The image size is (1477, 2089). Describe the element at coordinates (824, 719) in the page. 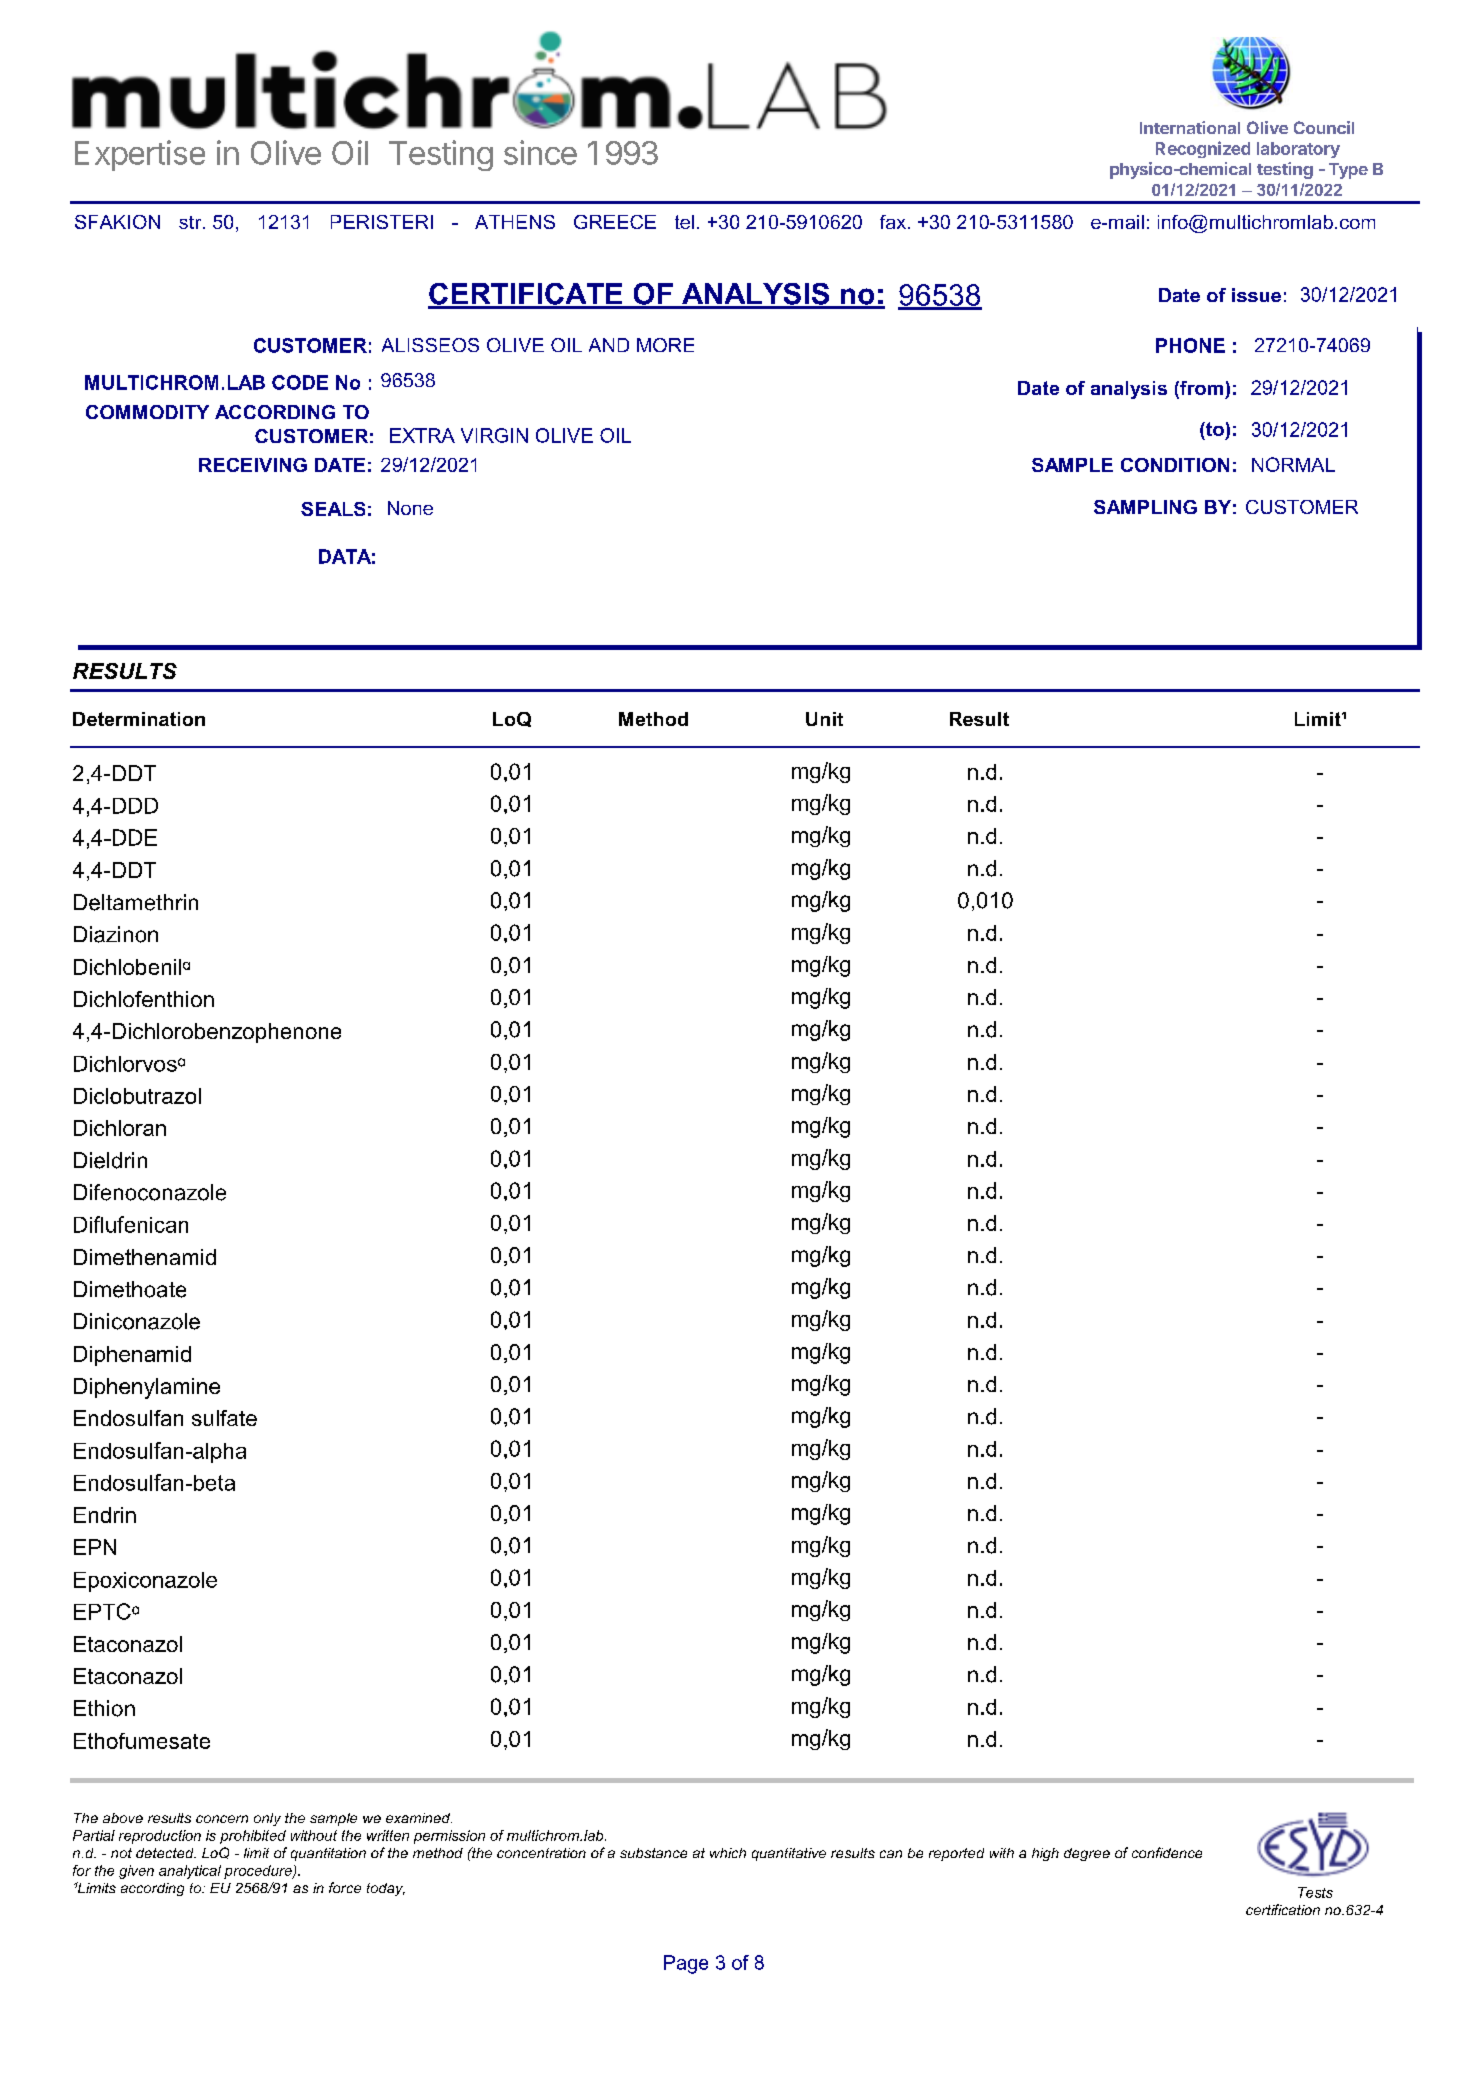

I see `Unit` at that location.
